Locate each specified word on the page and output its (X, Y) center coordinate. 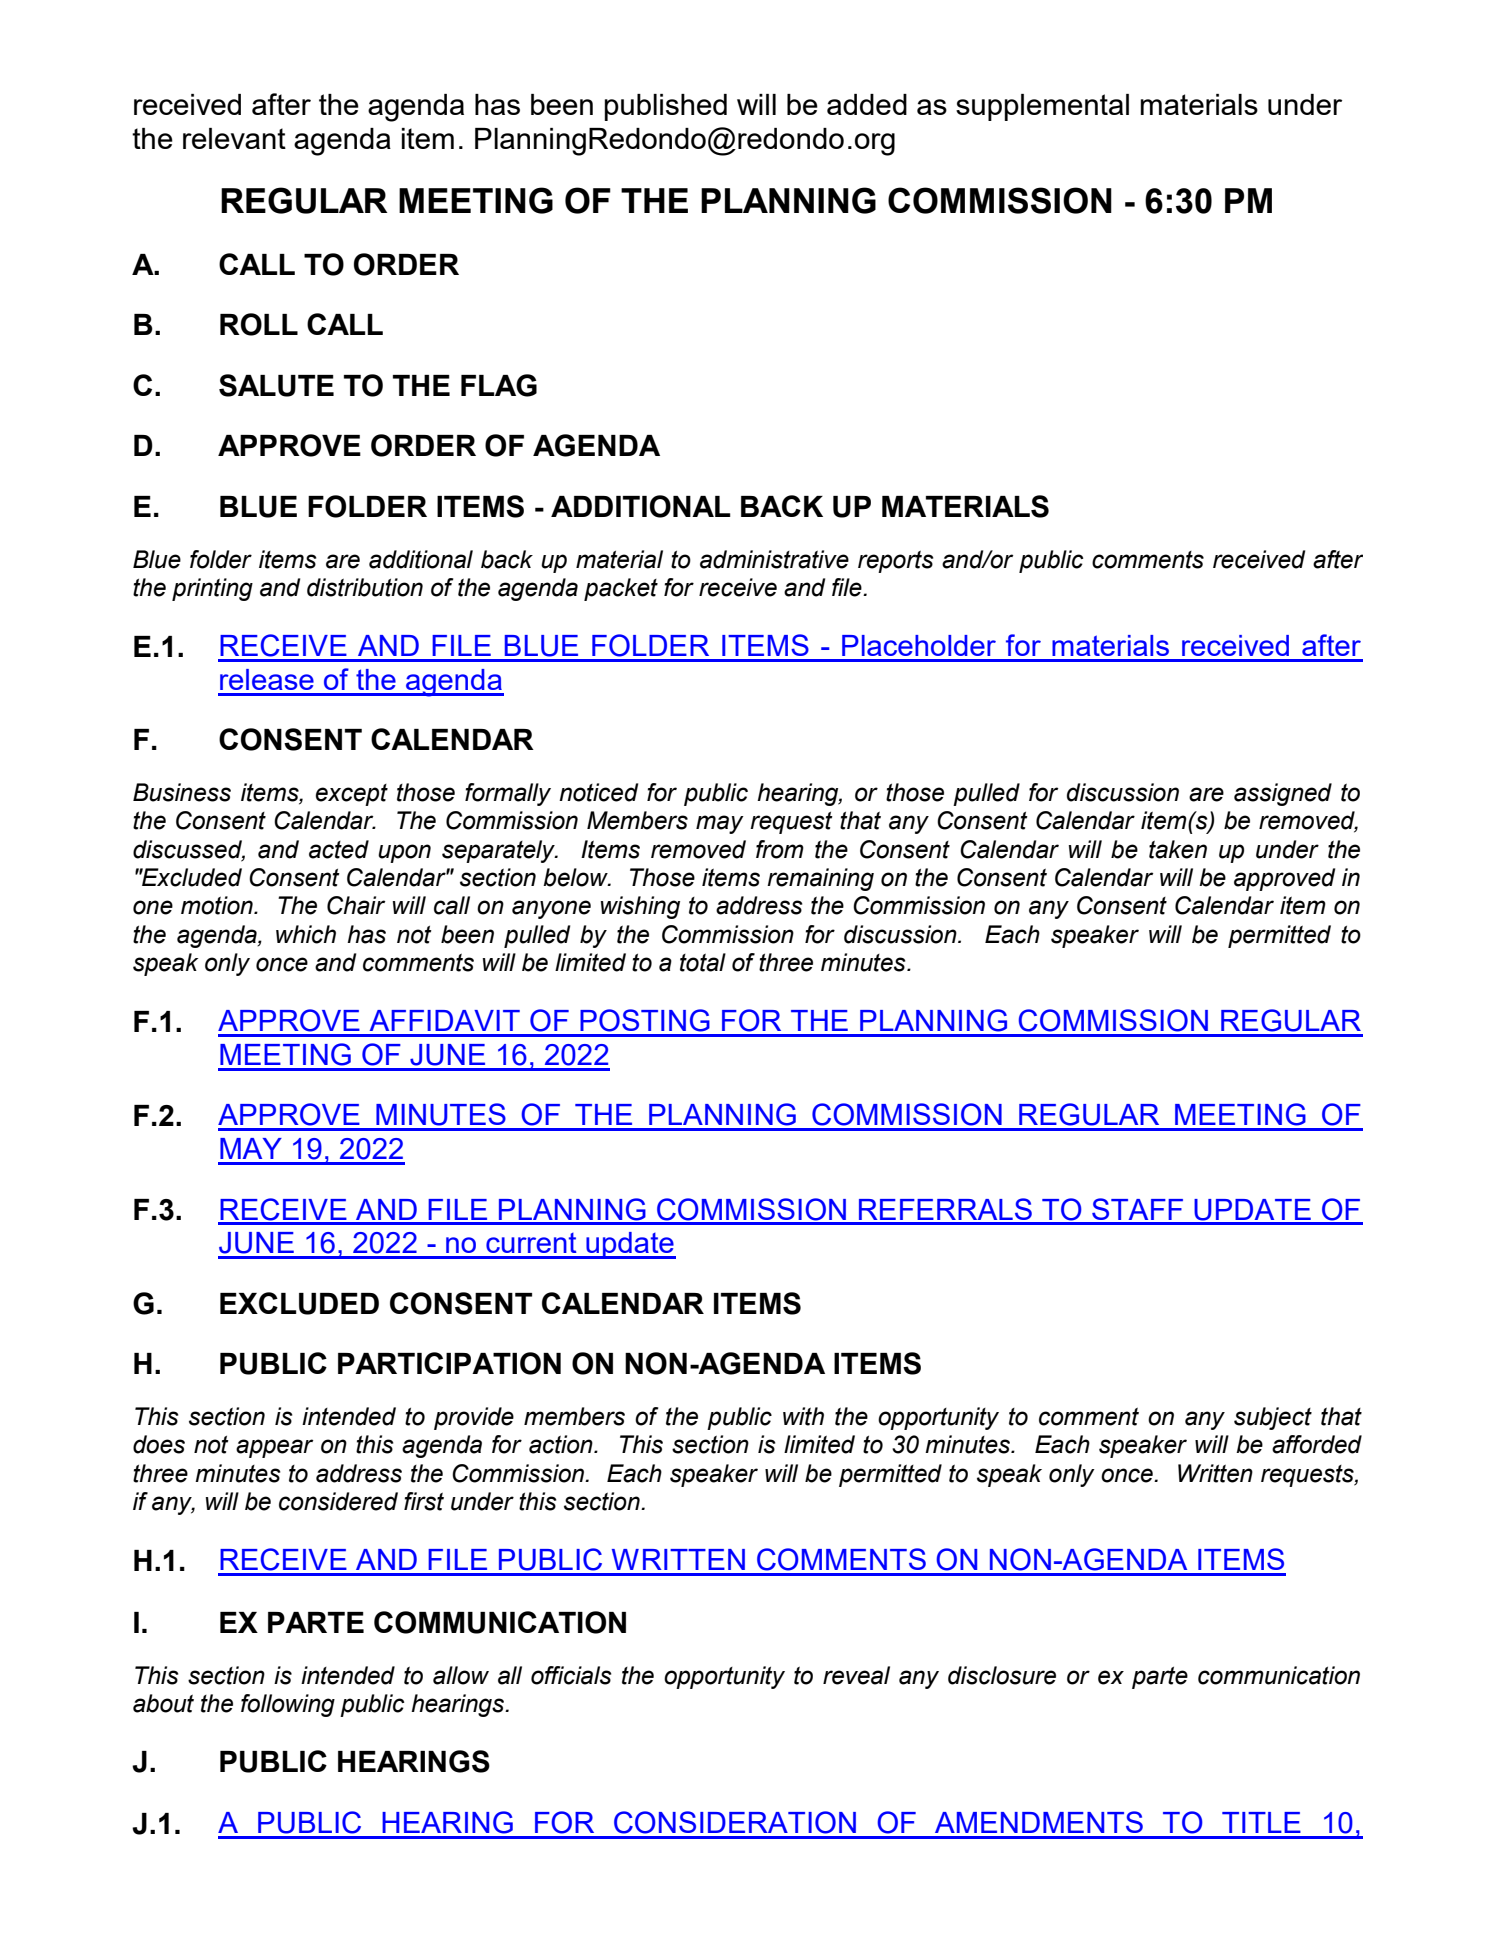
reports (896, 562)
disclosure (1002, 1675)
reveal (856, 1675)
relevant (234, 138)
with (803, 1416)
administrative (774, 559)
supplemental (1042, 107)
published (666, 107)
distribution (365, 587)
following (288, 1705)
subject (1273, 1418)
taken (1178, 849)
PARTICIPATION (449, 1363)
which (306, 934)
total (703, 962)
